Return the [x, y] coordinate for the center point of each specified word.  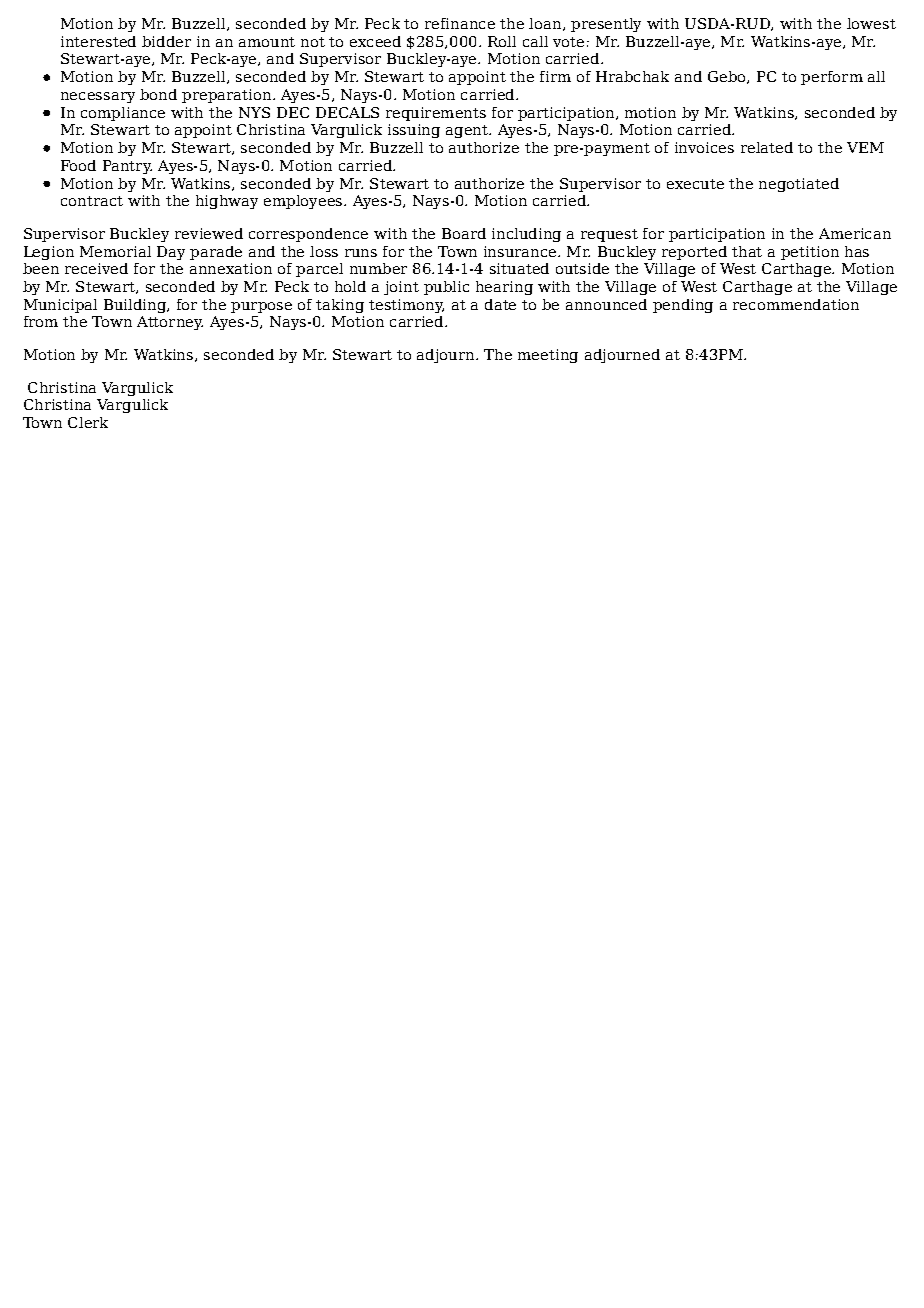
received [96, 268]
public [446, 288]
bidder [166, 41]
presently [606, 25]
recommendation [796, 304]
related [767, 147]
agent [468, 131]
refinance [460, 23]
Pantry [127, 167]
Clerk [88, 422]
